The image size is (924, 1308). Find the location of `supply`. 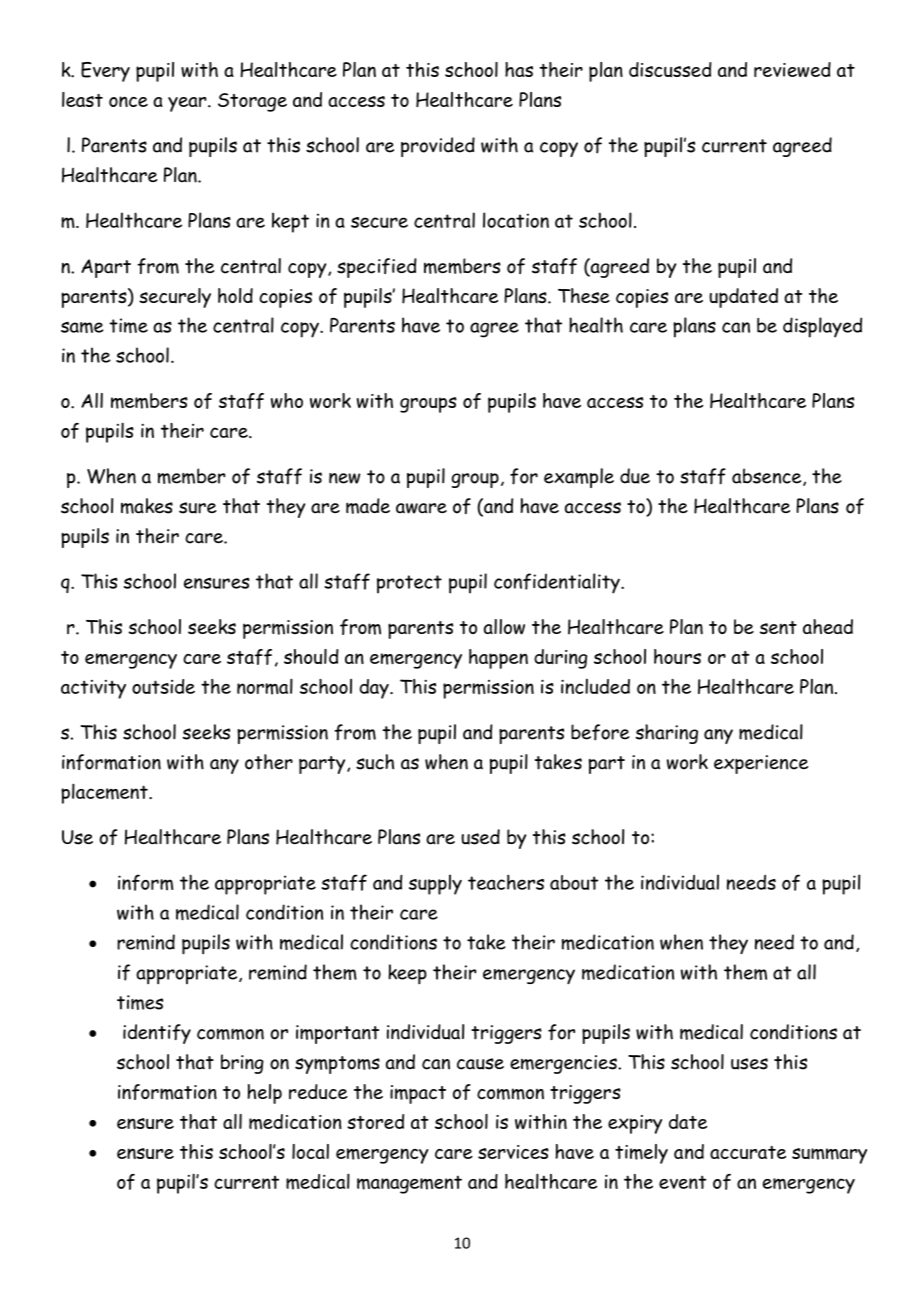

supply is located at coordinates (435, 884).
